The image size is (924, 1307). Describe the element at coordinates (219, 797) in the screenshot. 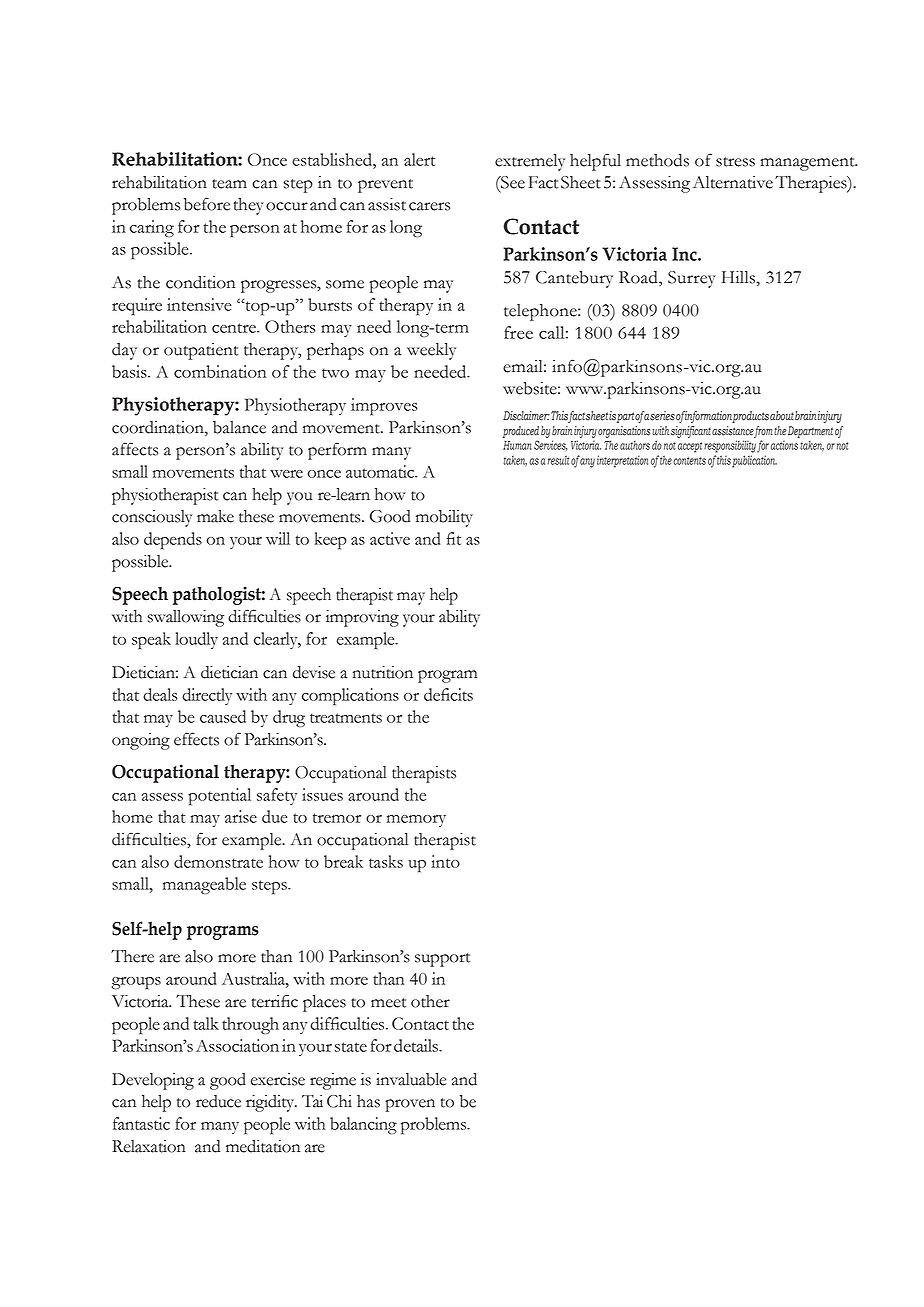

I see `potential` at that location.
